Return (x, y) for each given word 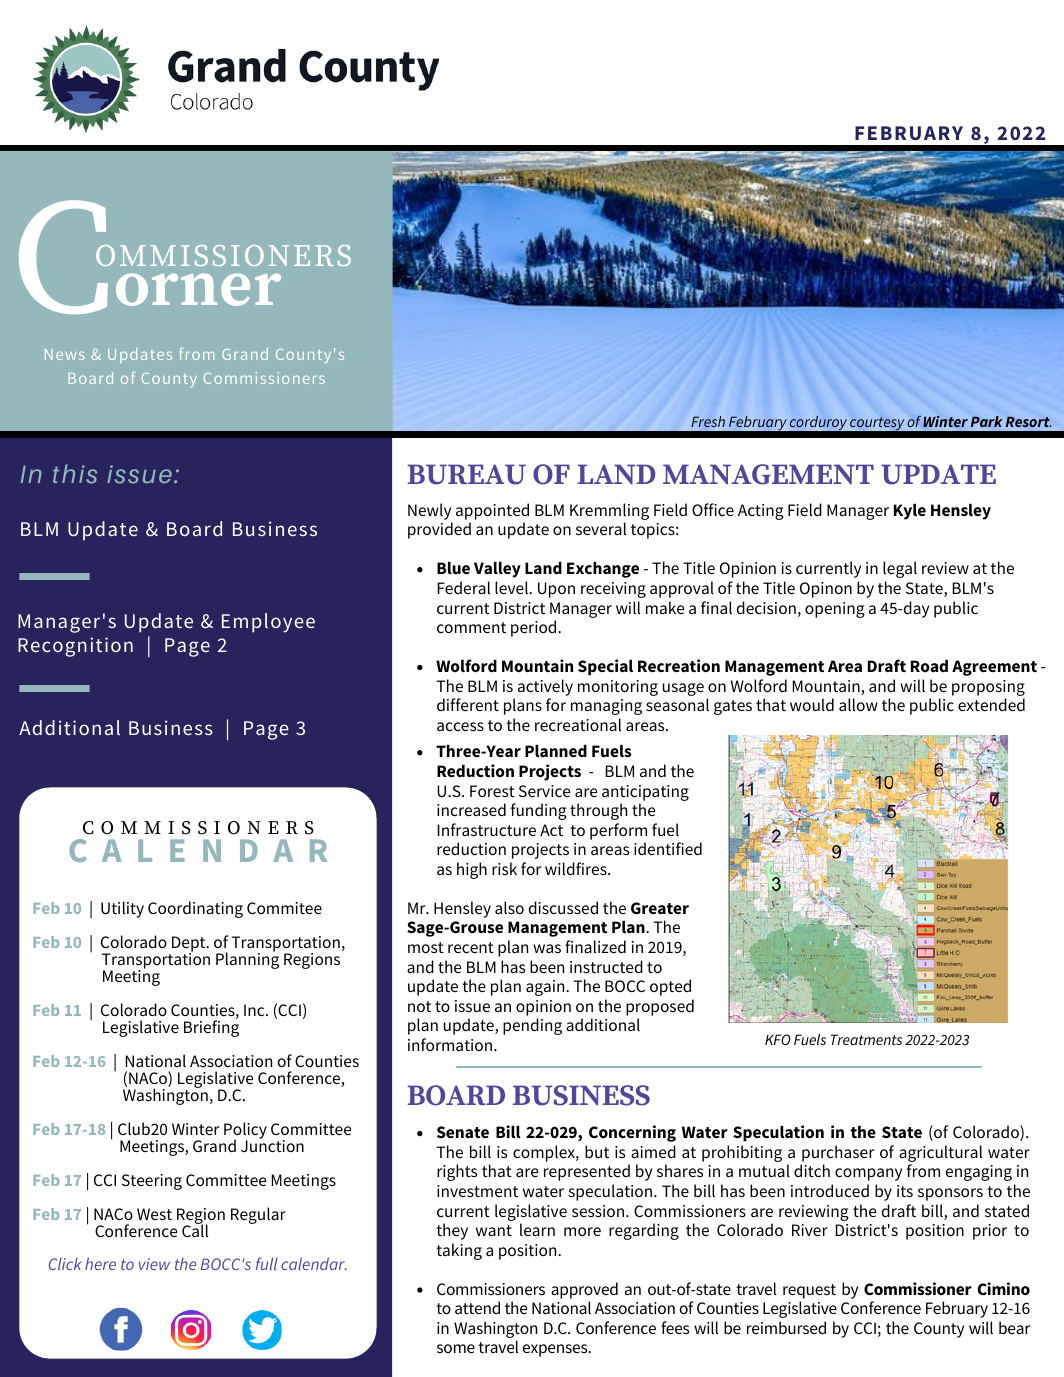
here (100, 1263)
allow (858, 704)
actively (545, 687)
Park (986, 421)
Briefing (211, 1027)
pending (532, 1026)
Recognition (75, 647)
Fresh (708, 421)
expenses (556, 1350)
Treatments (866, 1039)
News (65, 354)
